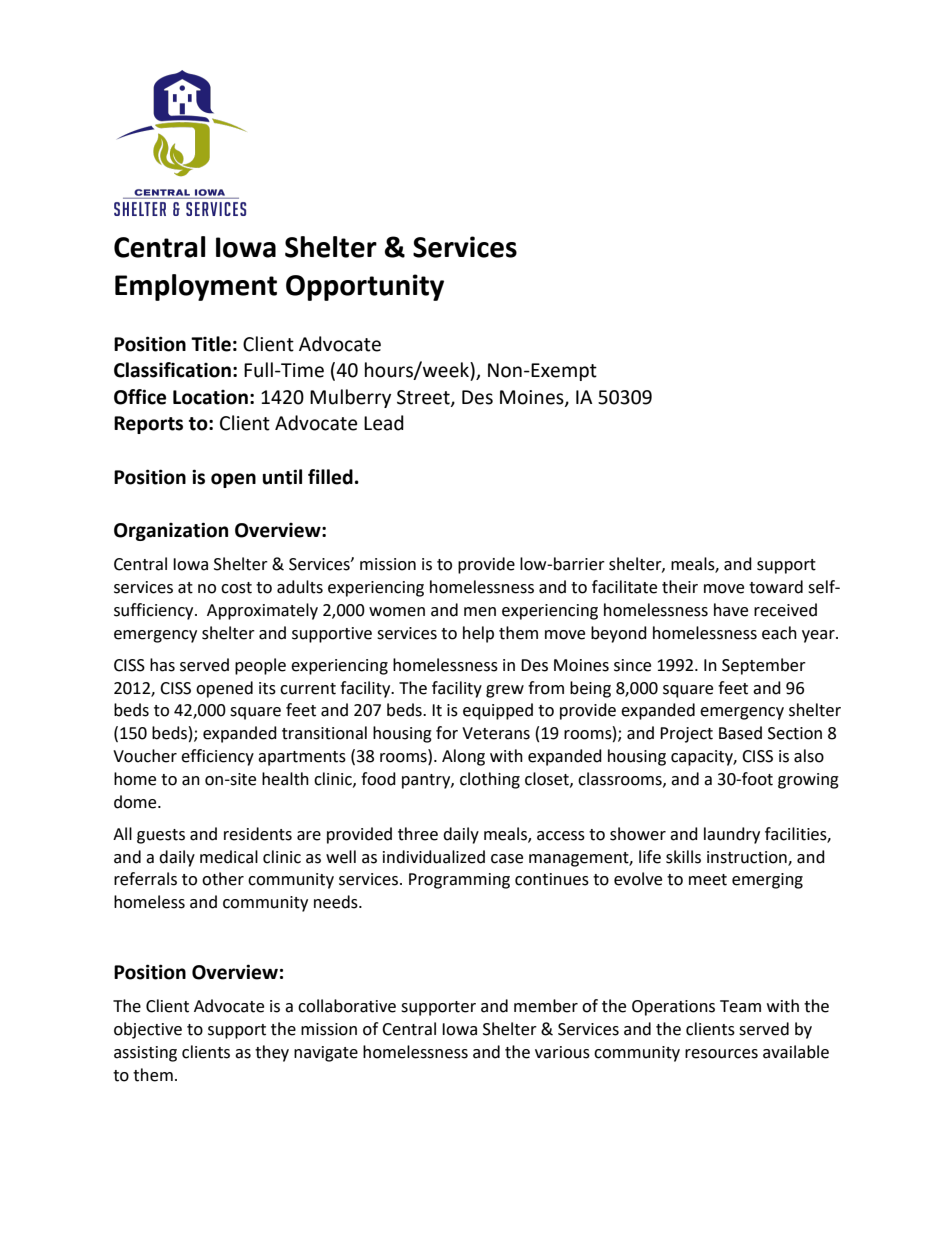  What do you see at coordinates (148, 1030) in the page?
I see `objective` at bounding box center [148, 1030].
